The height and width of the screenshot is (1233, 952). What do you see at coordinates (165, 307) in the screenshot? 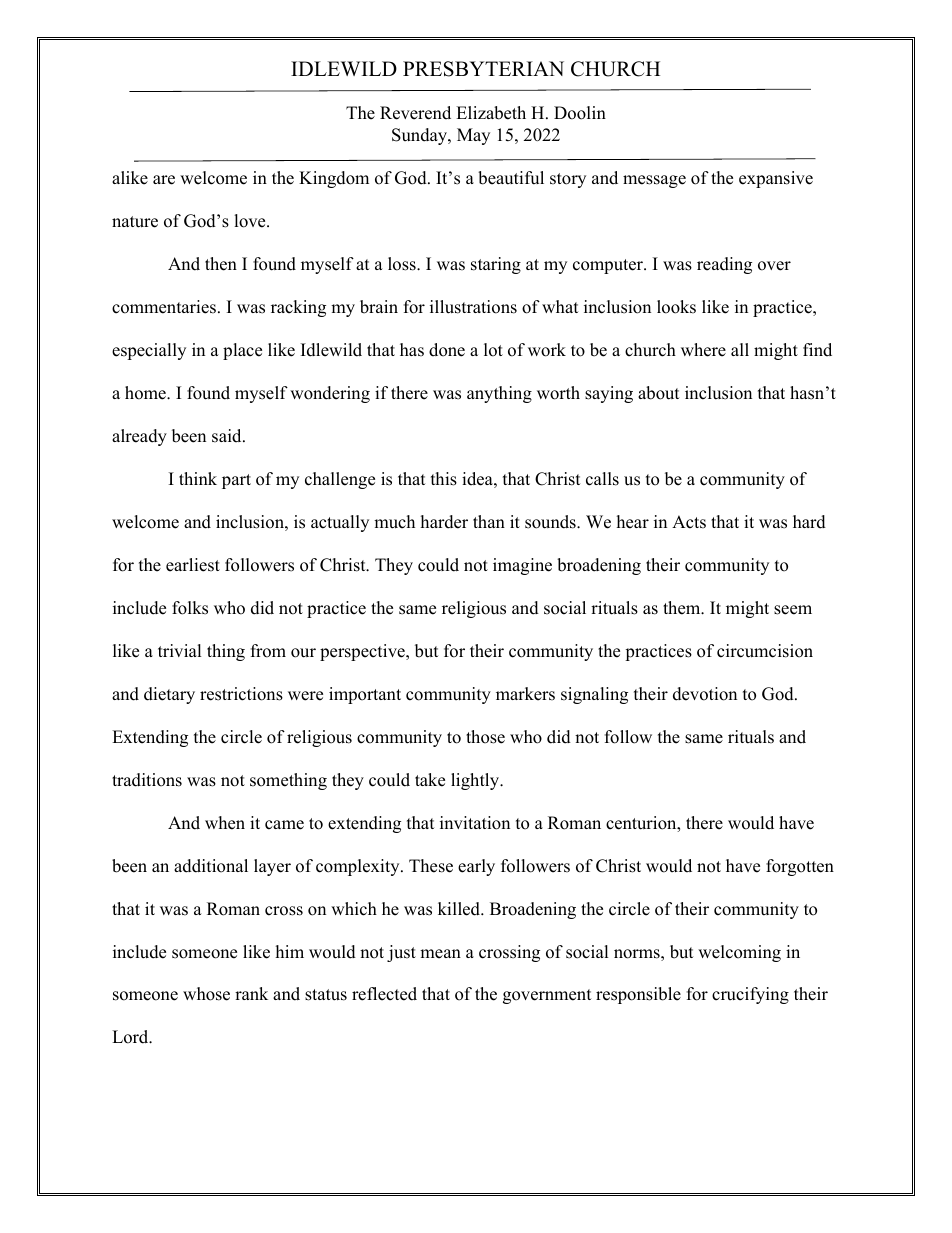
I see `commentaries` at bounding box center [165, 307].
